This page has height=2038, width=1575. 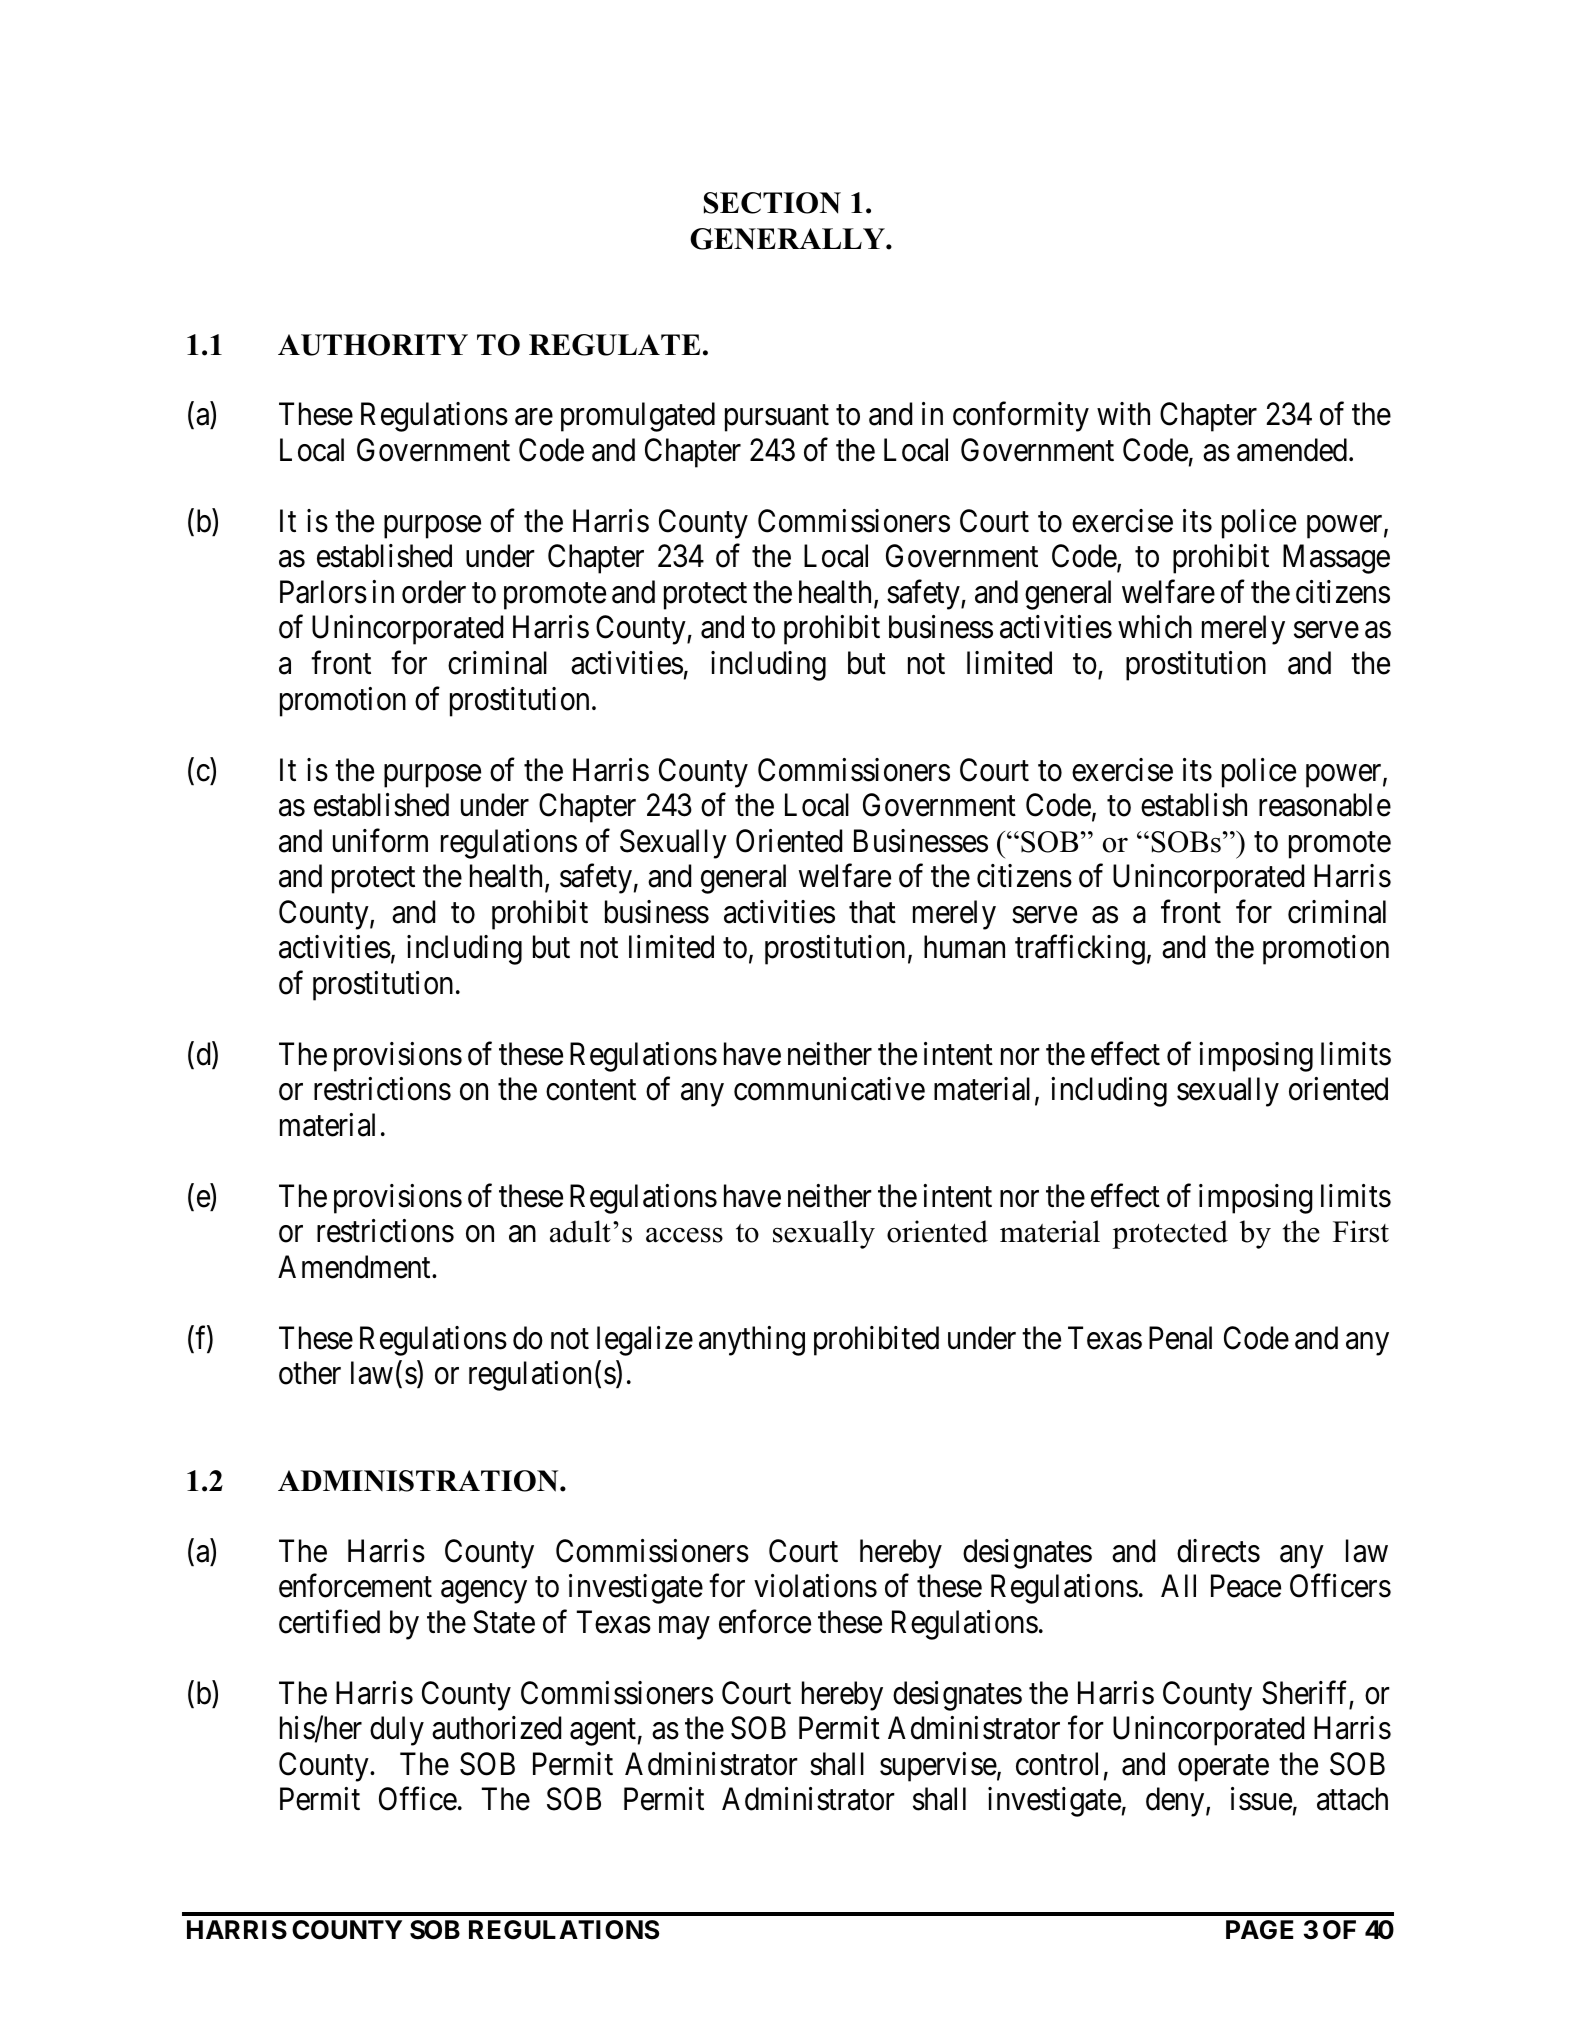 I want to click on order, so click(x=434, y=592).
